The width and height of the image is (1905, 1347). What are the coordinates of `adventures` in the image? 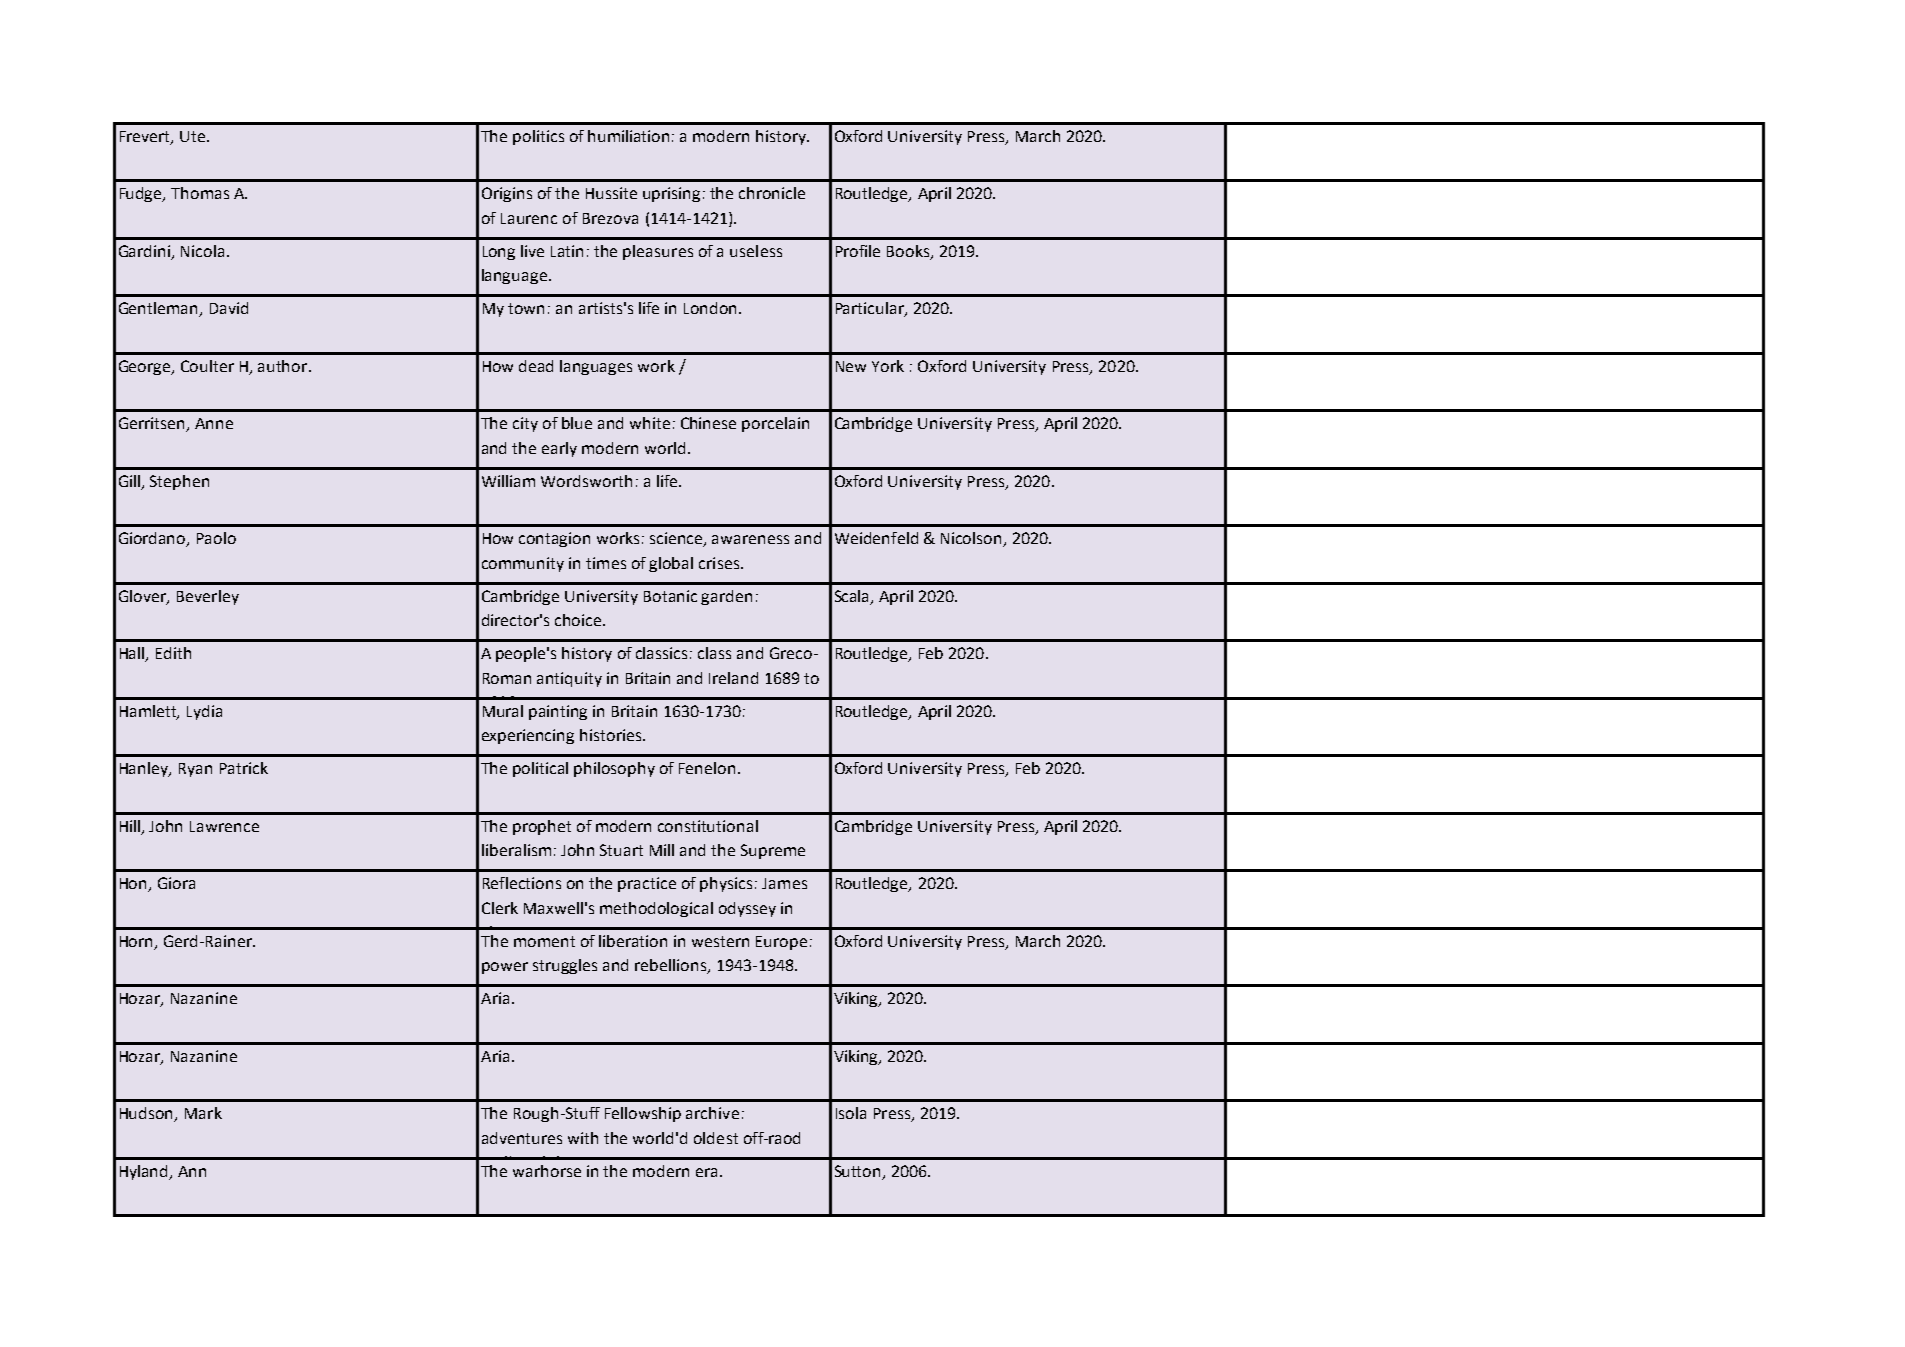 It's located at (522, 1138).
